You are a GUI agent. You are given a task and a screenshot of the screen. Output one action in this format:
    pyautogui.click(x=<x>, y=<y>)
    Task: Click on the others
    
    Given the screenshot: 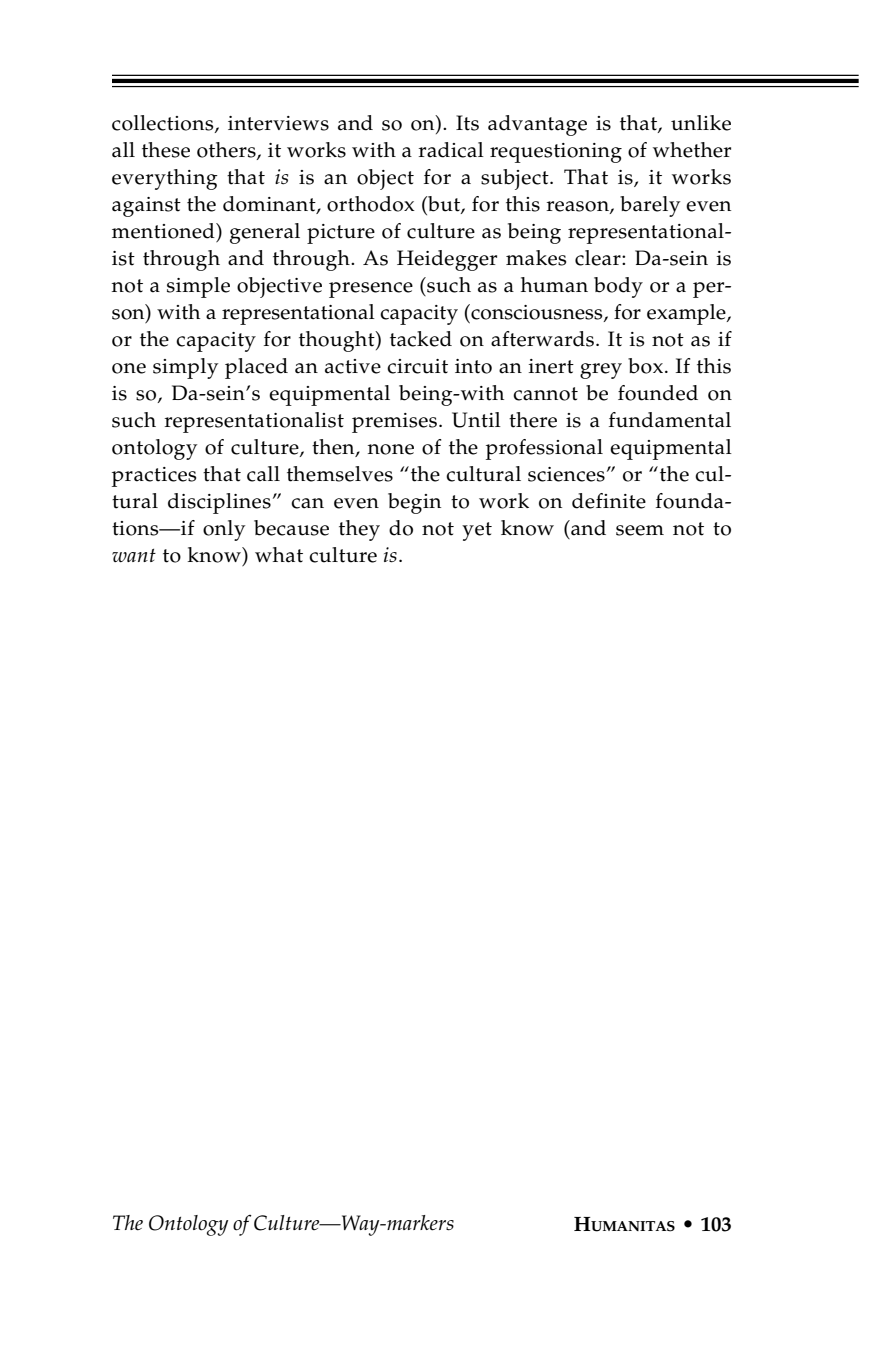 What is the action you would take?
    pyautogui.click(x=227, y=151)
